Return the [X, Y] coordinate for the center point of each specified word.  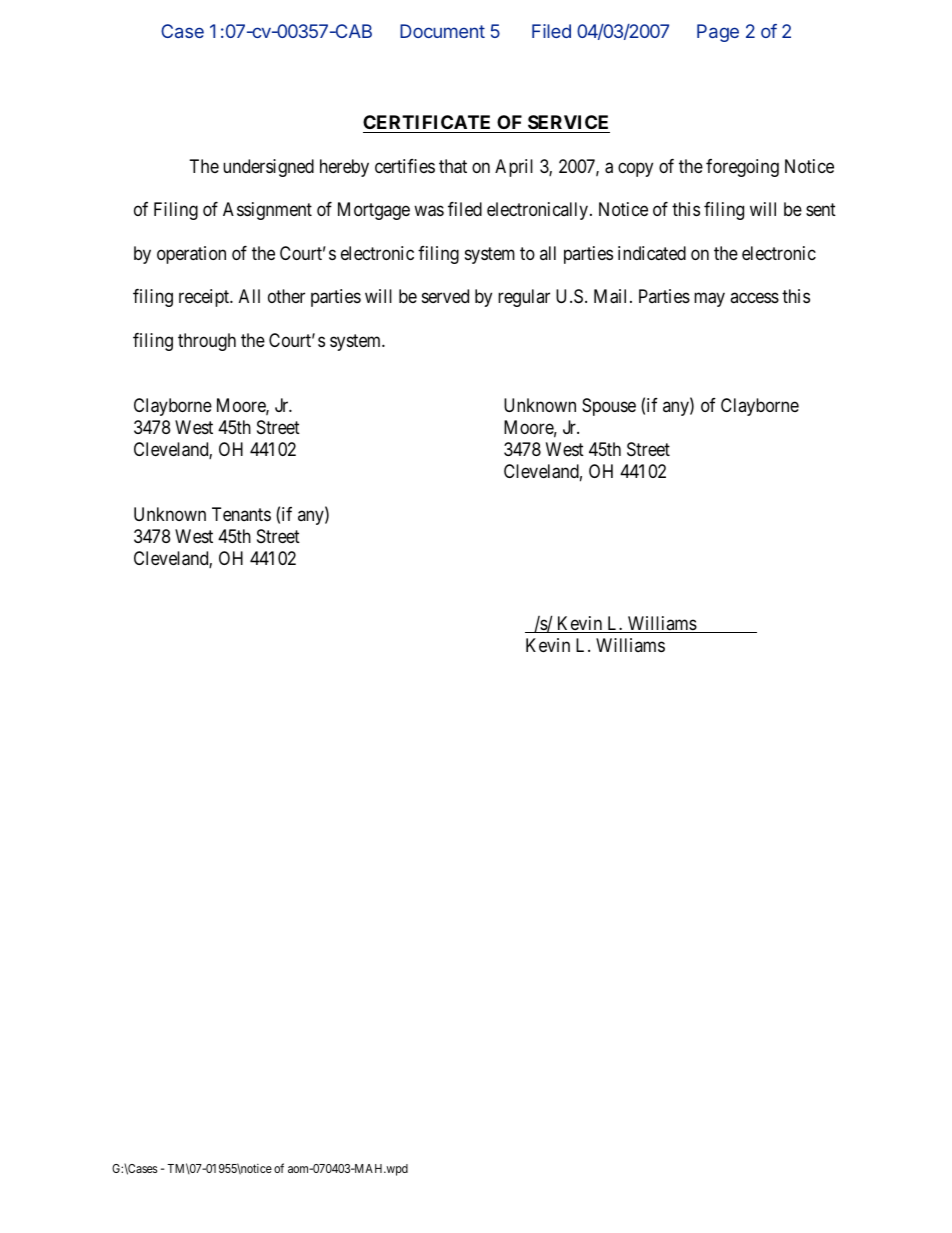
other [286, 296]
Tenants [241, 514]
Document [442, 31]
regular [524, 298]
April [514, 168]
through [207, 342]
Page [718, 33]
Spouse [609, 407]
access [754, 298]
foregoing [742, 168]
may [709, 300]
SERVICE [568, 124]
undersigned [268, 168]
